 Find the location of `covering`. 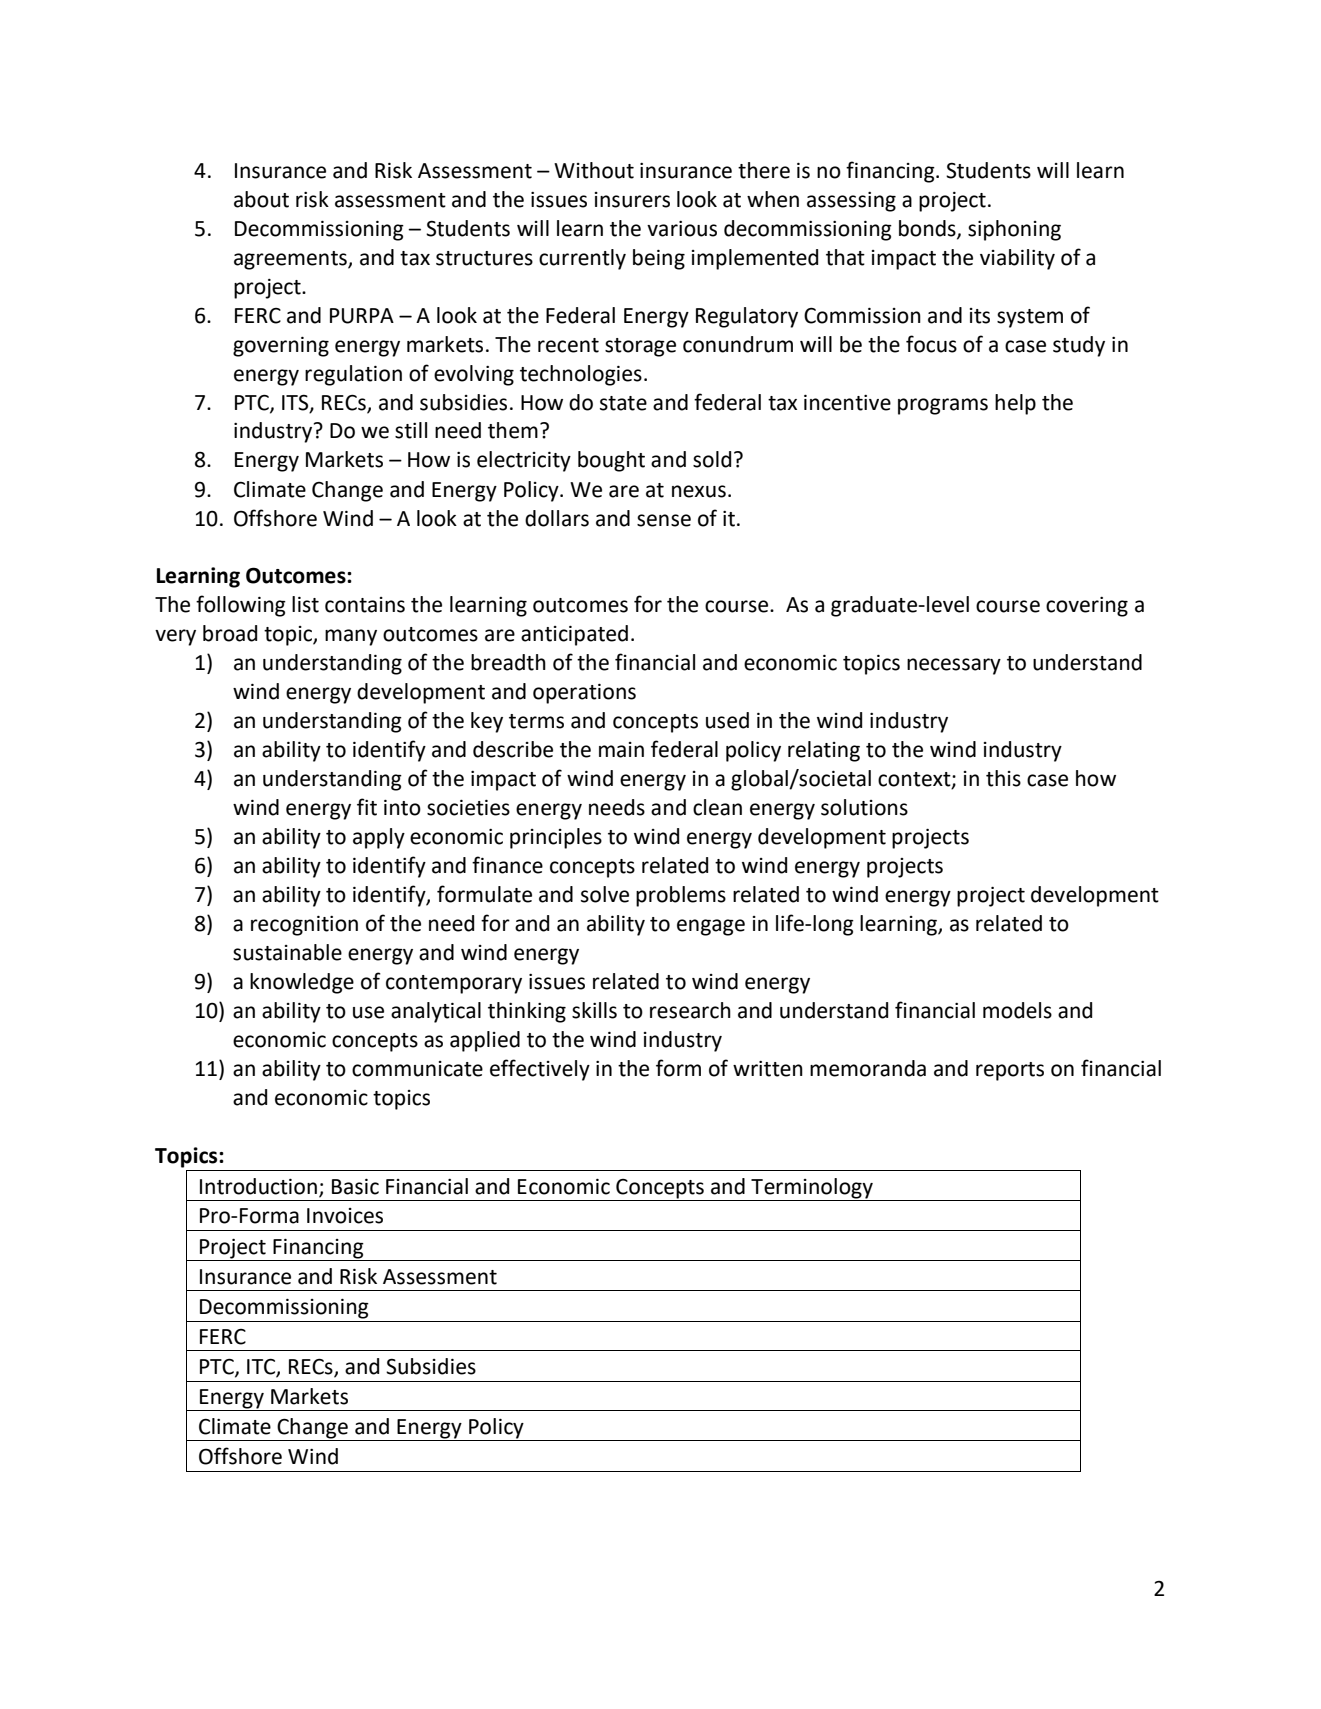

covering is located at coordinates (1087, 607).
